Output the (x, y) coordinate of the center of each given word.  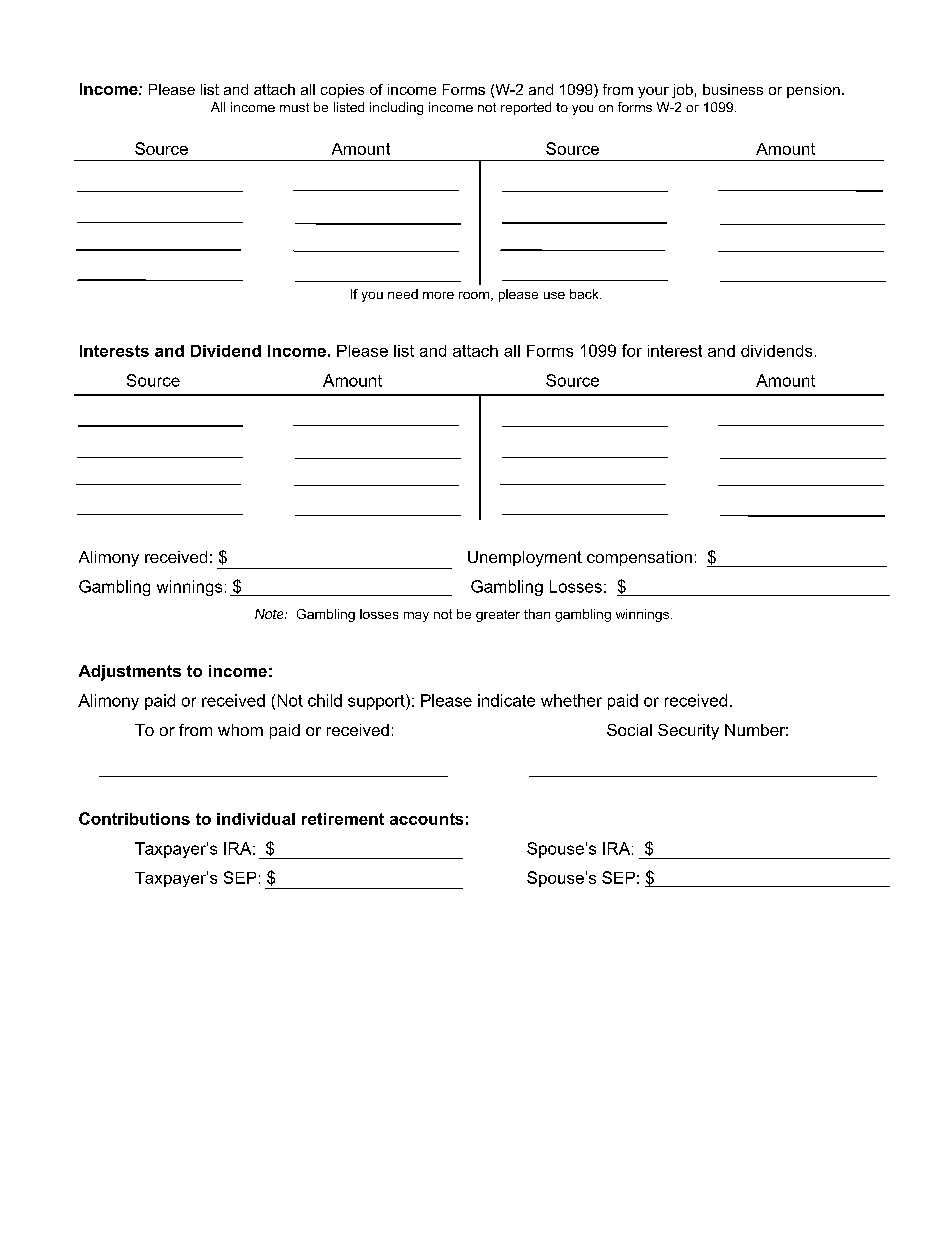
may (416, 617)
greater (498, 616)
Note (271, 614)
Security (688, 732)
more (438, 295)
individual (256, 819)
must (294, 107)
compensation (639, 558)
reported (526, 108)
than (537, 614)
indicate (506, 700)
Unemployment (525, 559)
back (585, 294)
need (403, 294)
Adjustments (130, 673)
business (733, 89)
